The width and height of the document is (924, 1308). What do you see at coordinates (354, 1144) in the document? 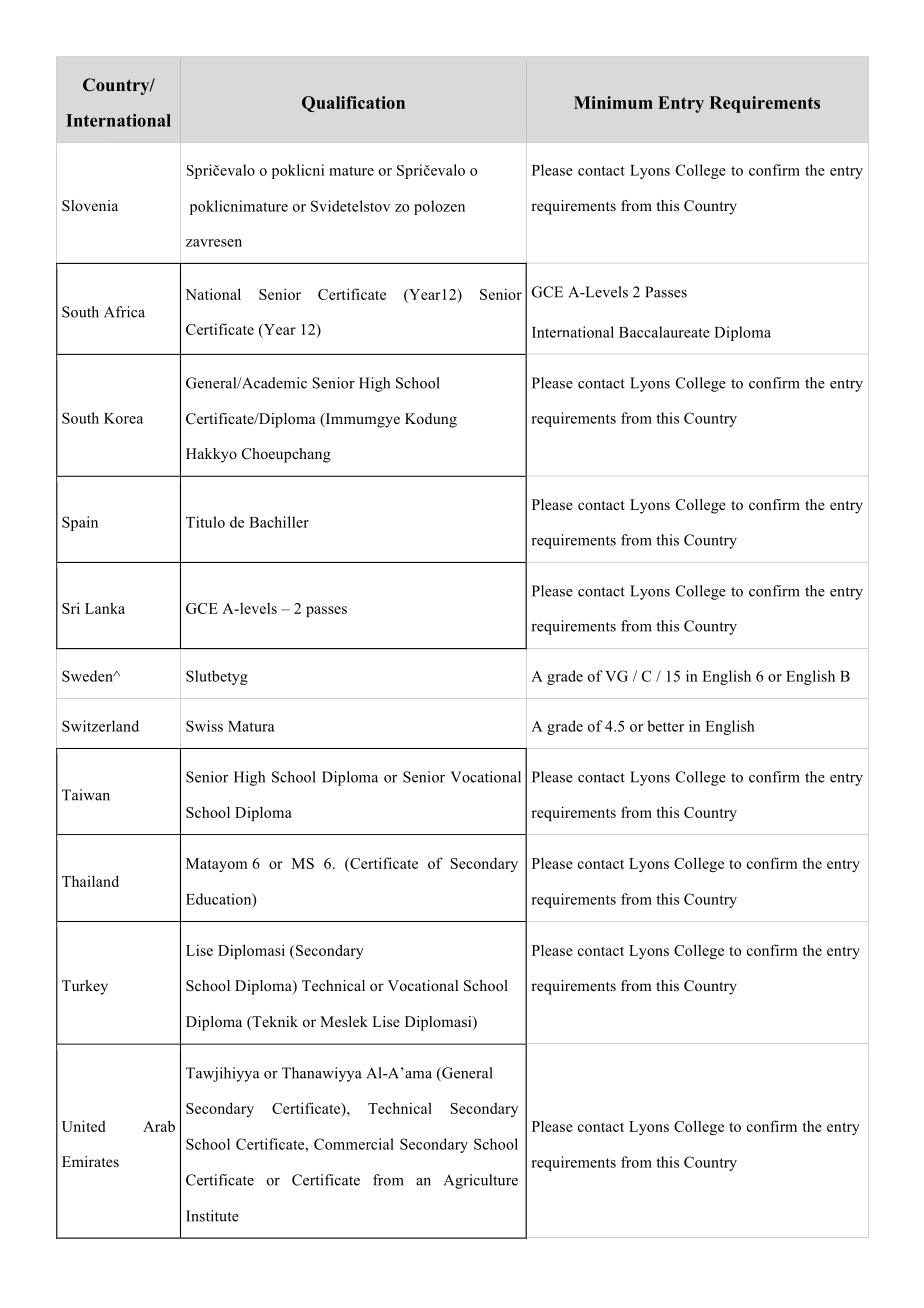
I see `Commercial` at bounding box center [354, 1144].
